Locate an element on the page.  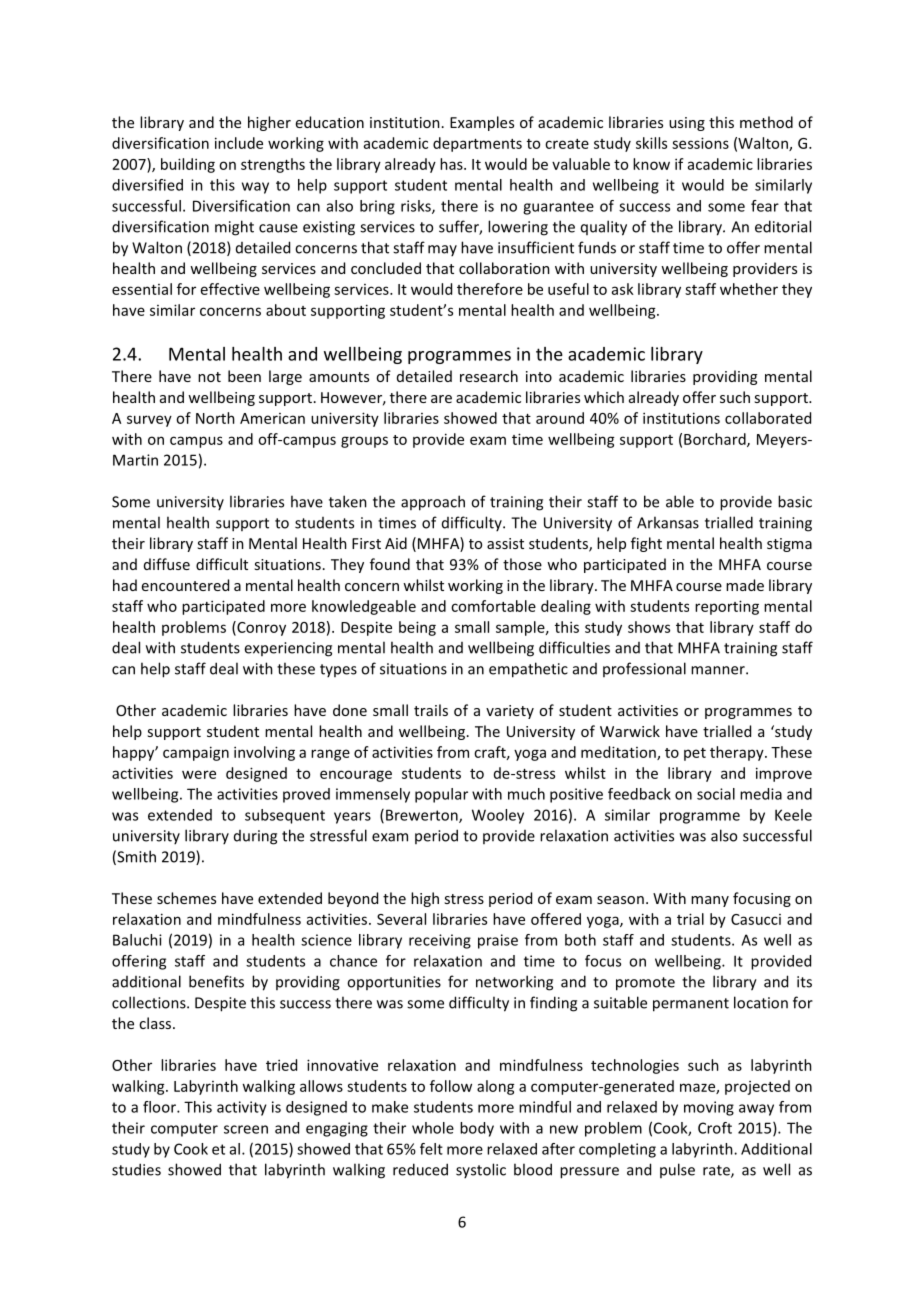
screen is located at coordinates (246, 1129).
